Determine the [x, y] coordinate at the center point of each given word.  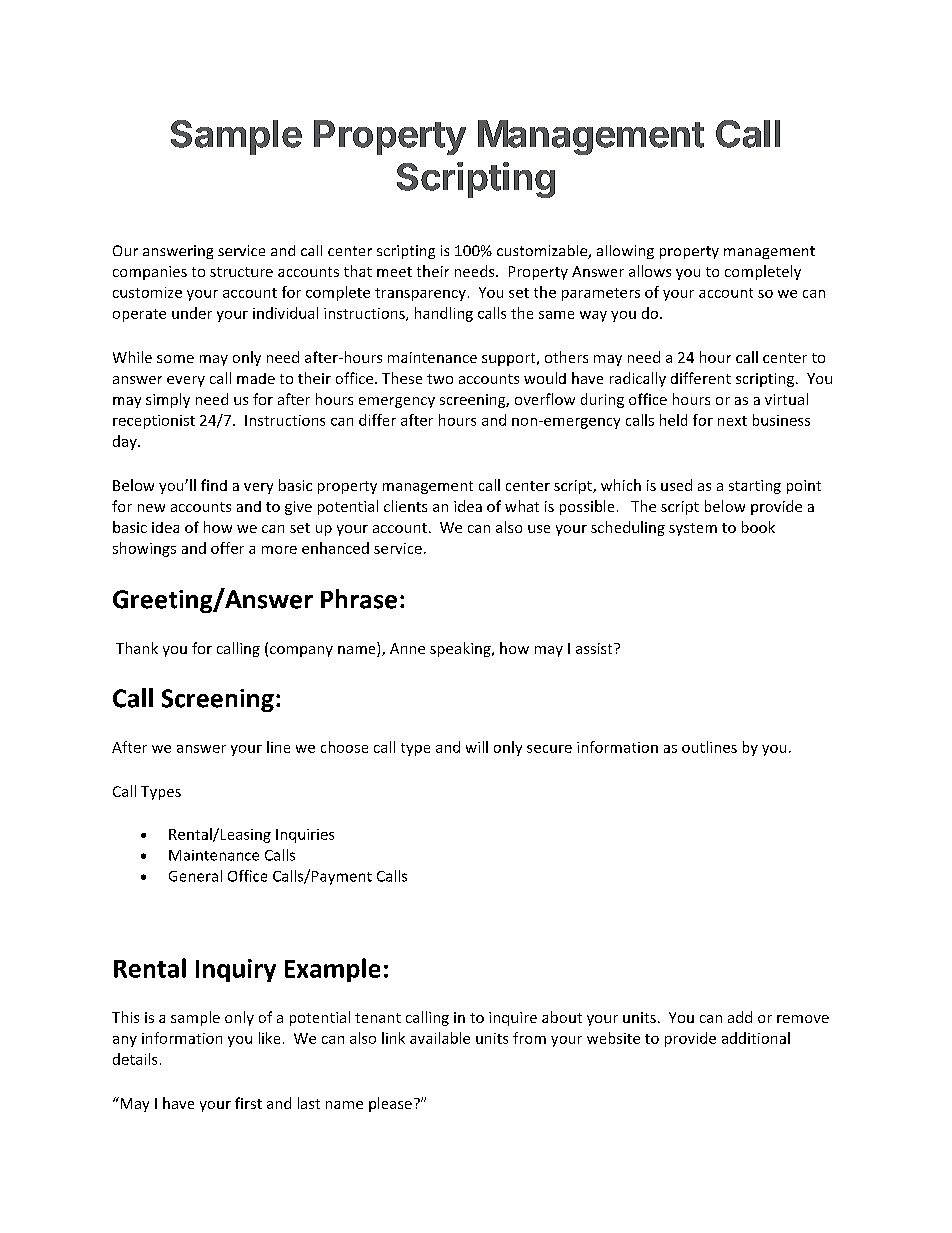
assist [595, 648]
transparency [420, 294]
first [248, 1103]
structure [241, 272]
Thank [137, 648]
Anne [407, 648]
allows [650, 271]
